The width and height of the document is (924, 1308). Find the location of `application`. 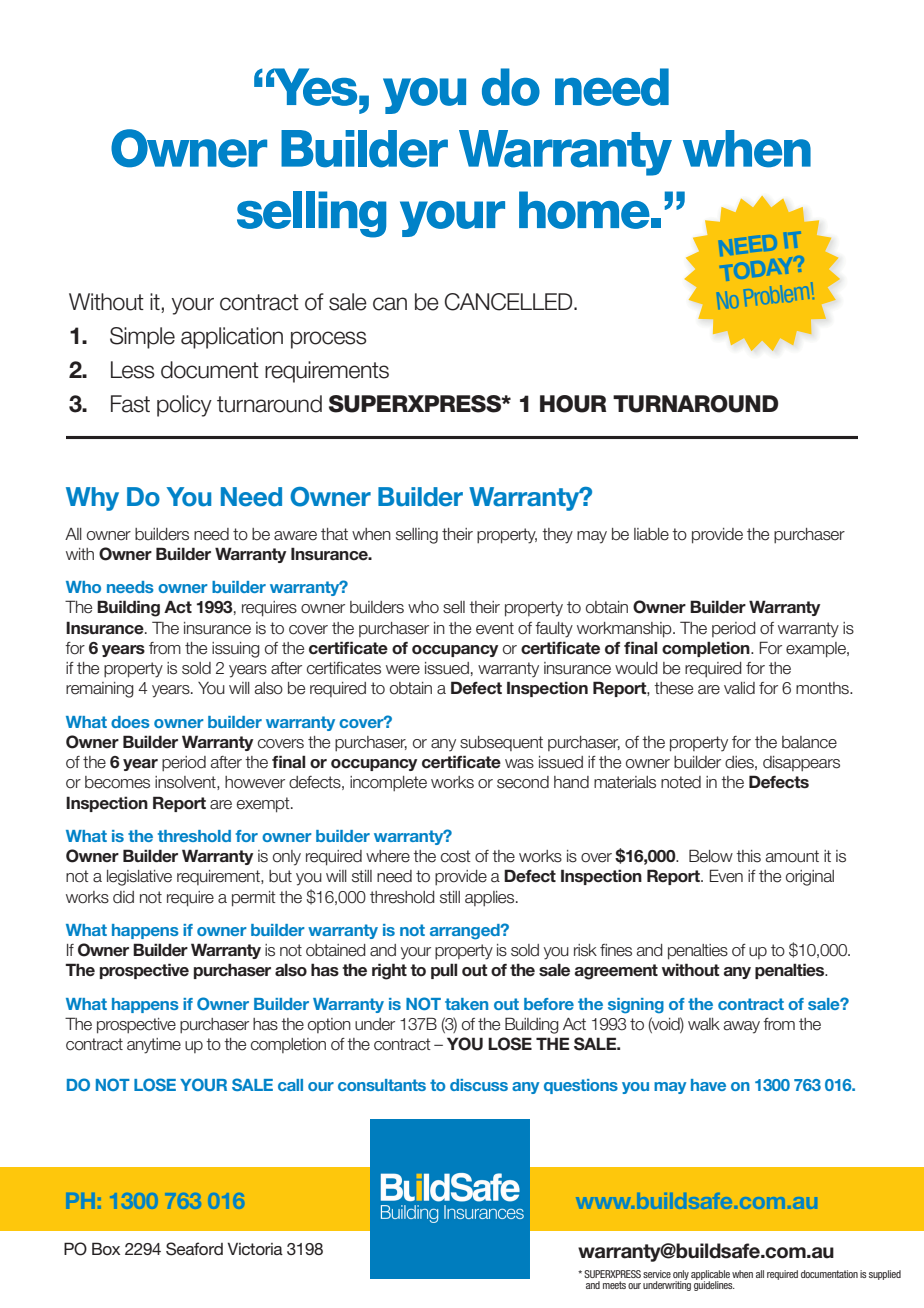

application is located at coordinates (232, 338).
